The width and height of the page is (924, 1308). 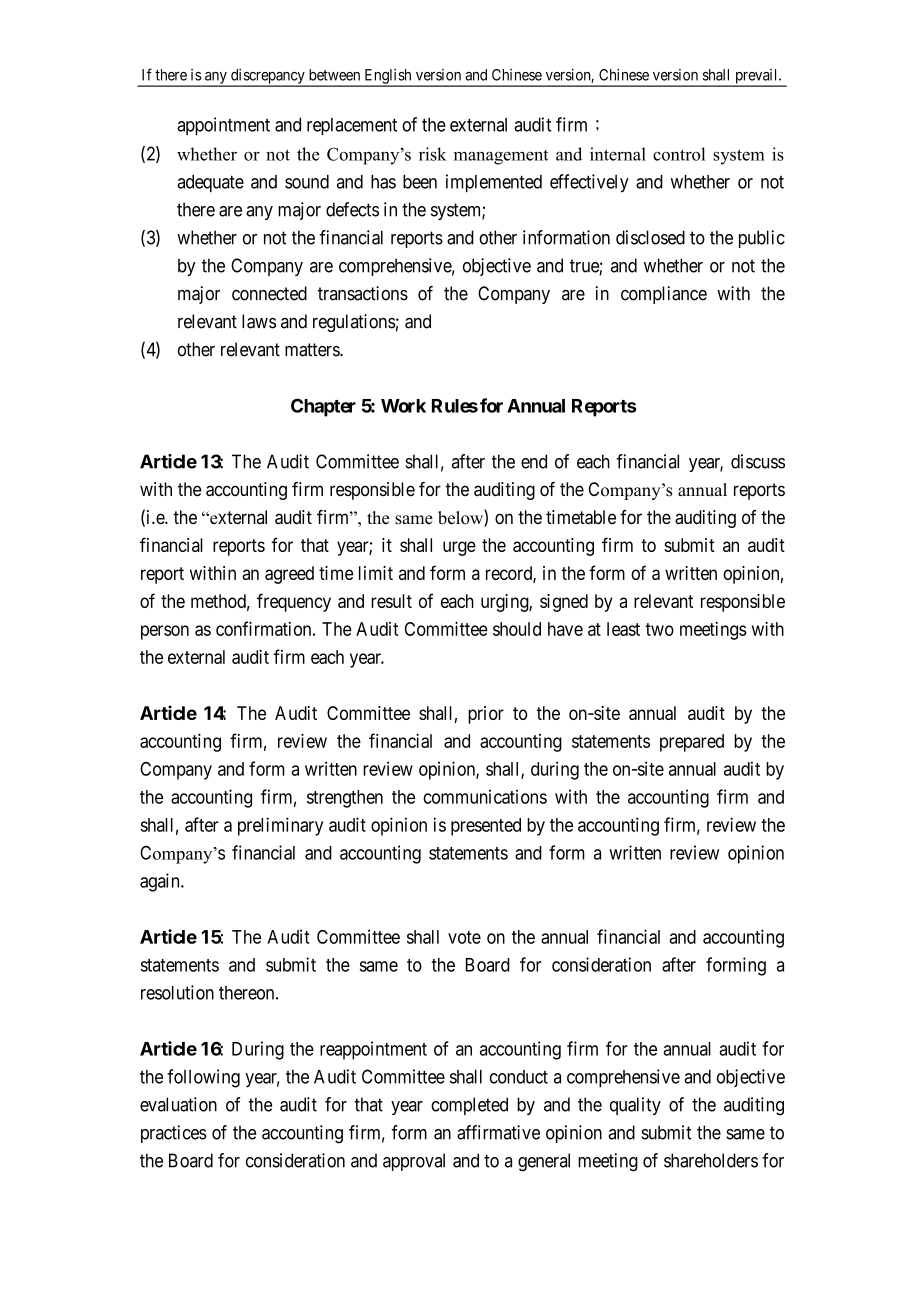 I want to click on compliance, so click(x=664, y=295).
